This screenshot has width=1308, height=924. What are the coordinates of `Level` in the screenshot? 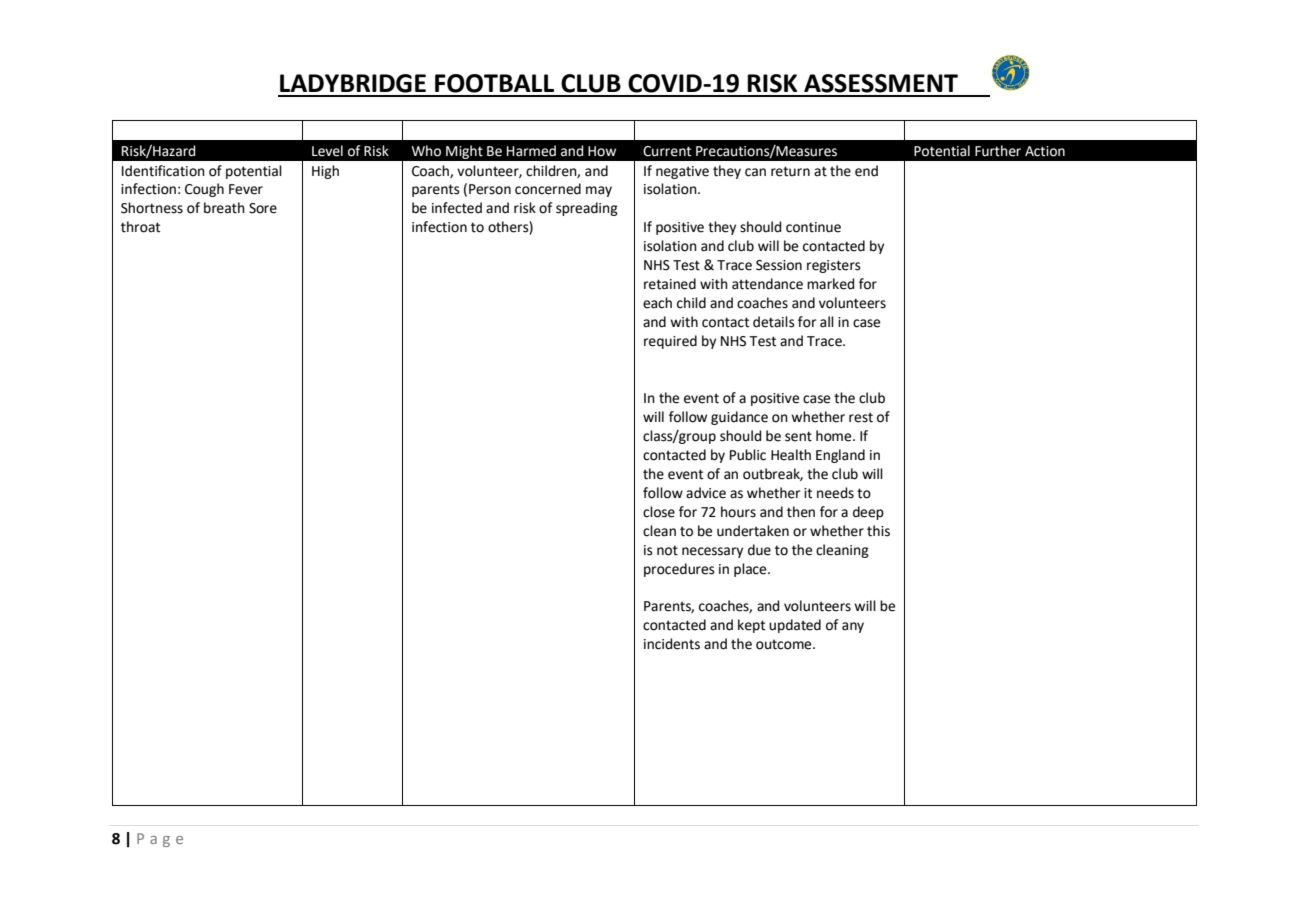 It's located at (327, 151).
